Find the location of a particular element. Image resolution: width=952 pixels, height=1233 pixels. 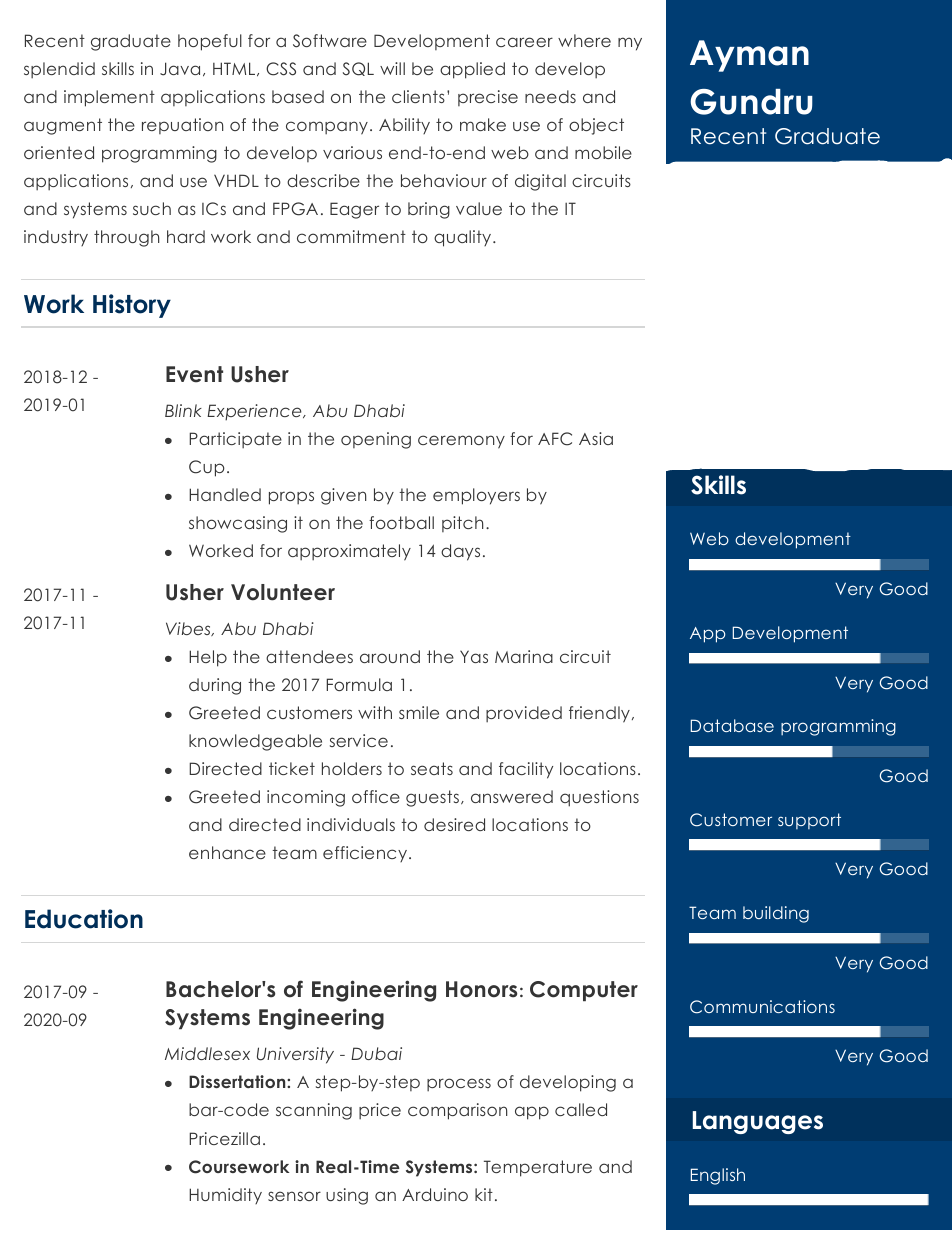

object is located at coordinates (596, 126).
